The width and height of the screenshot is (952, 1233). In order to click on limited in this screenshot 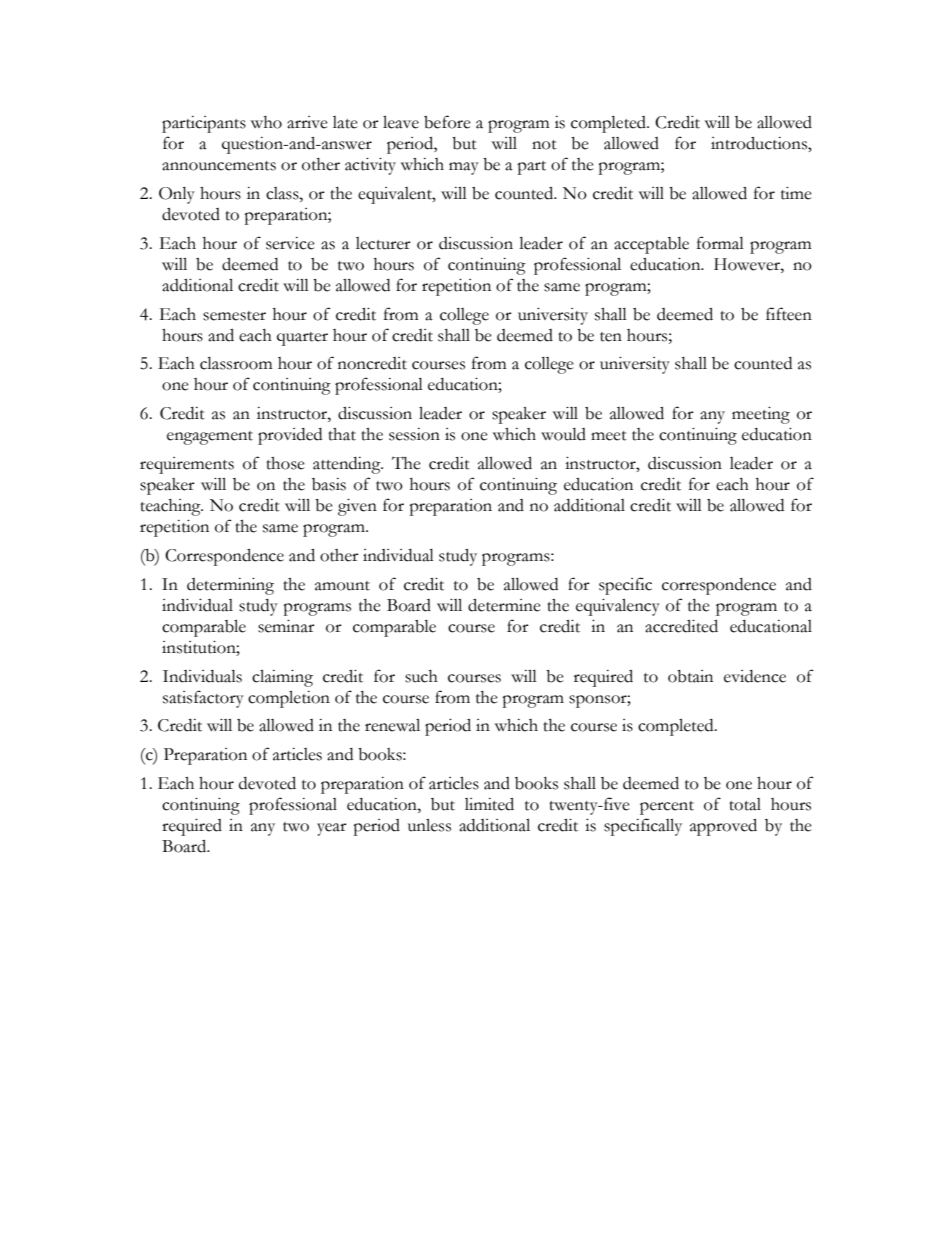, I will do `click(489, 804)`.
